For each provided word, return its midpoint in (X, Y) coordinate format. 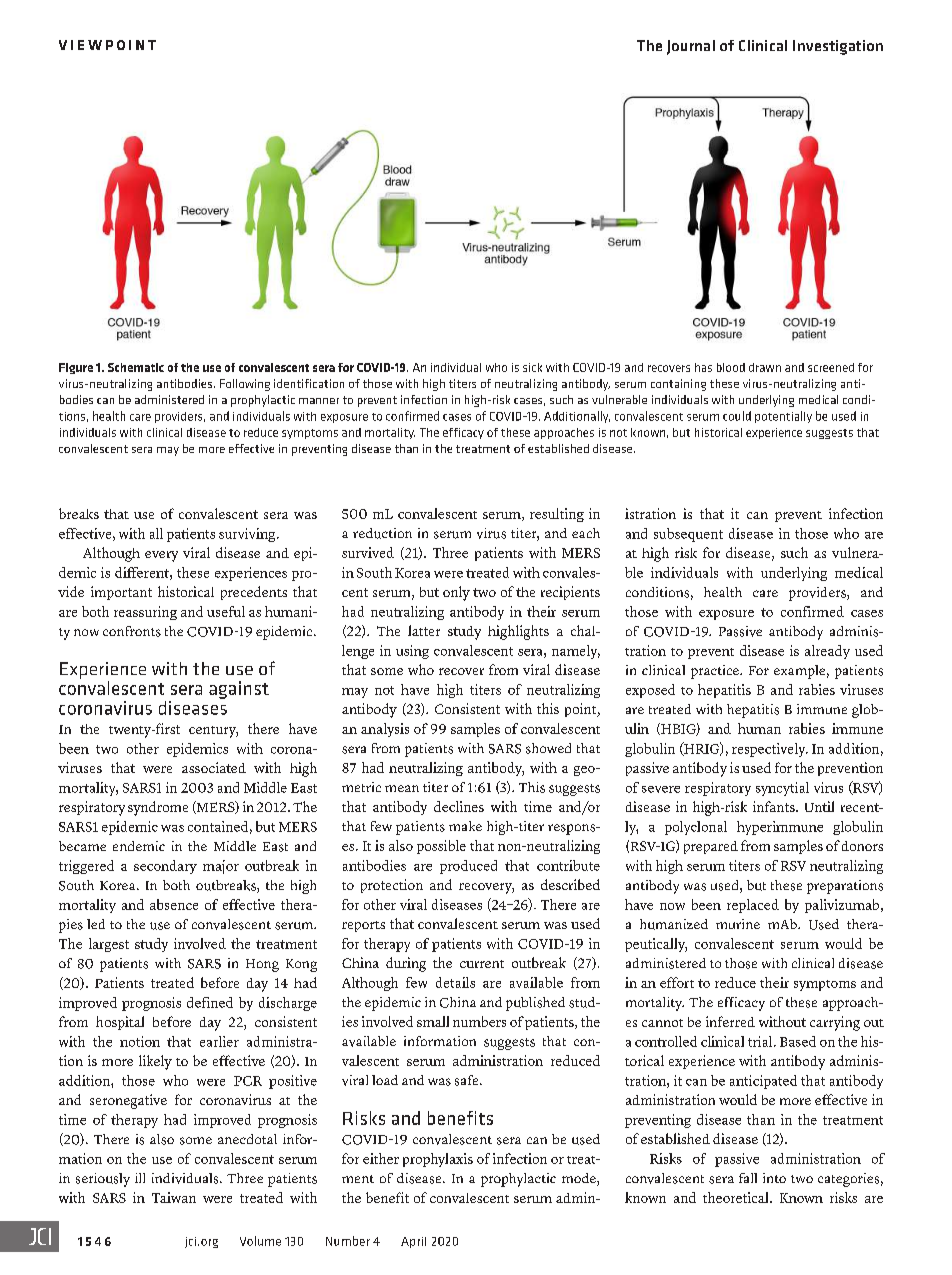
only (456, 593)
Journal (691, 47)
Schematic (136, 367)
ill (140, 1178)
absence (174, 904)
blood (731, 367)
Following (245, 385)
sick (532, 367)
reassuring (145, 613)
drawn (765, 367)
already (827, 652)
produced (468, 867)
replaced (753, 906)
